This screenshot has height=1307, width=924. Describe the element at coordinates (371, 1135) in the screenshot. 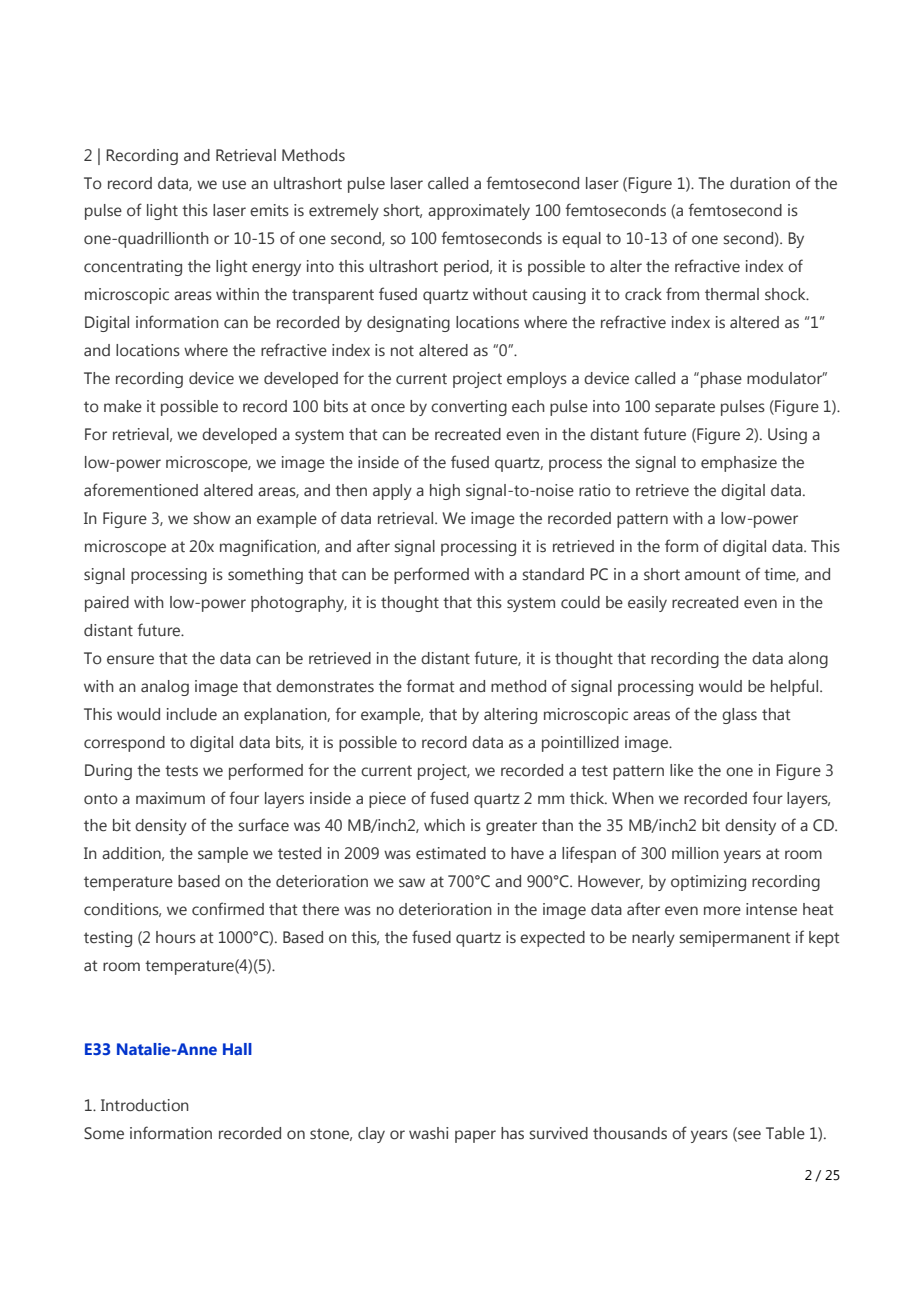

I see `clay` at that location.
